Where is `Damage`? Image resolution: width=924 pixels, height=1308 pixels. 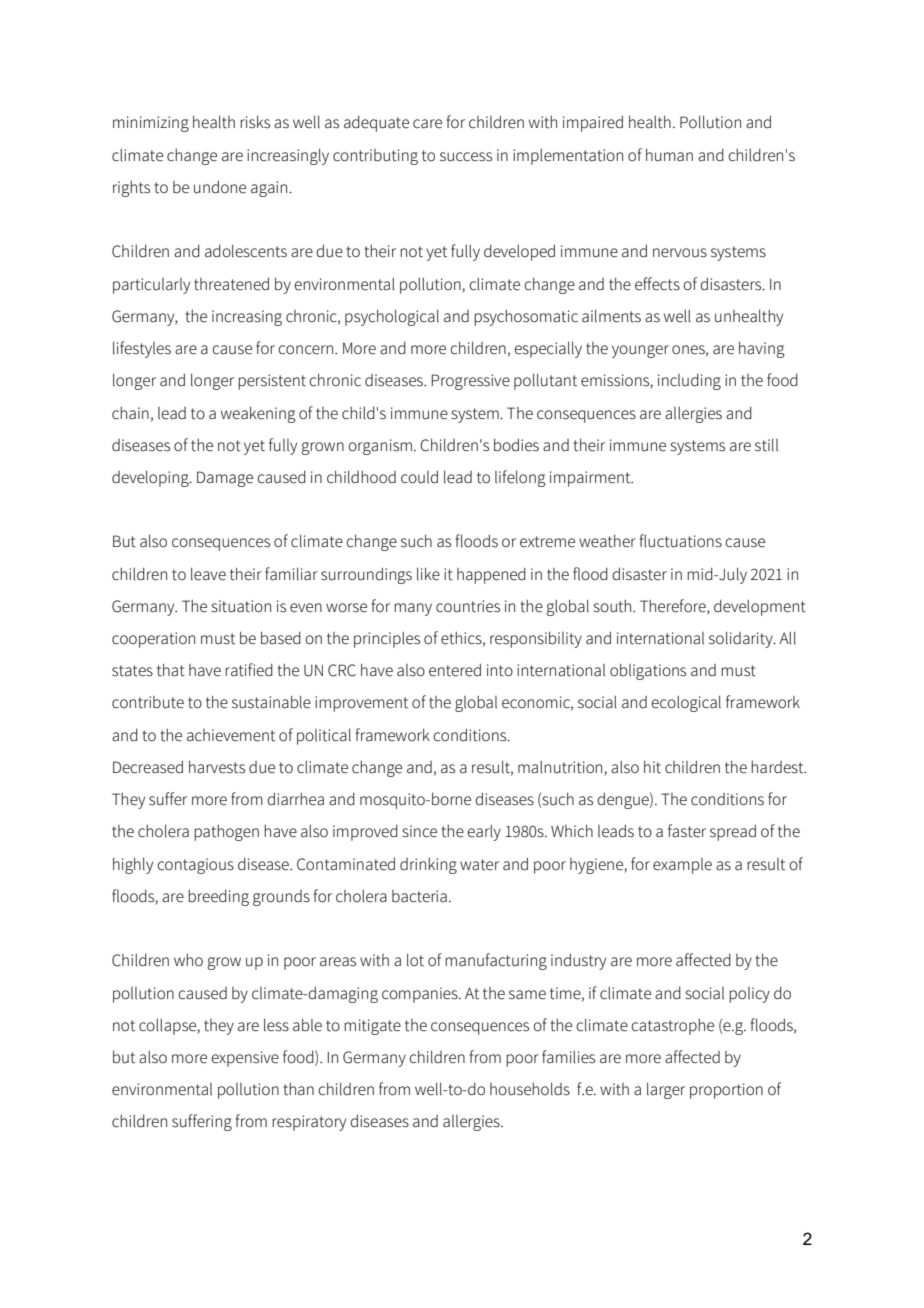 Damage is located at coordinates (225, 479).
